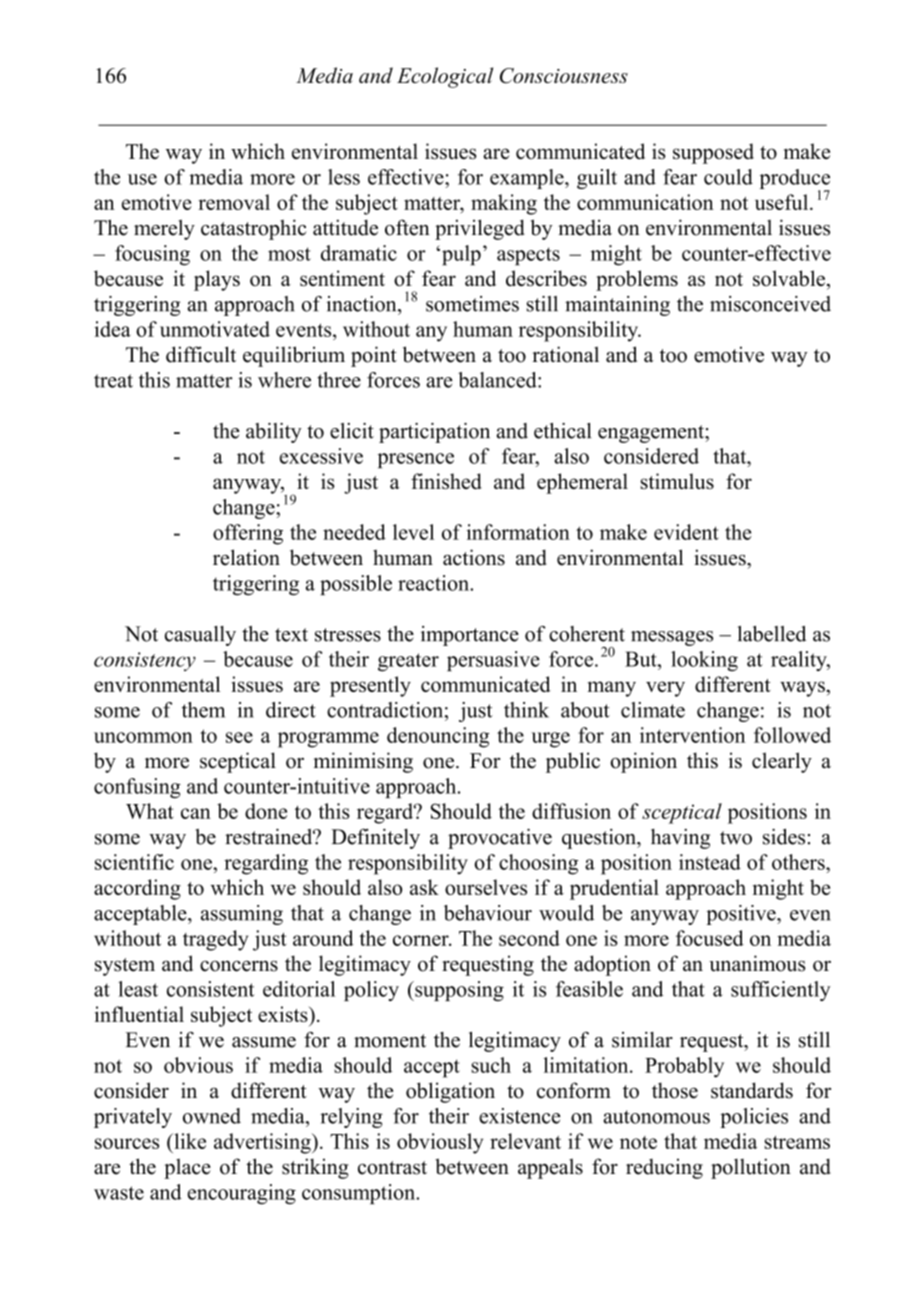  Describe the element at coordinates (234, 202) in the document. I see `removal` at that location.
